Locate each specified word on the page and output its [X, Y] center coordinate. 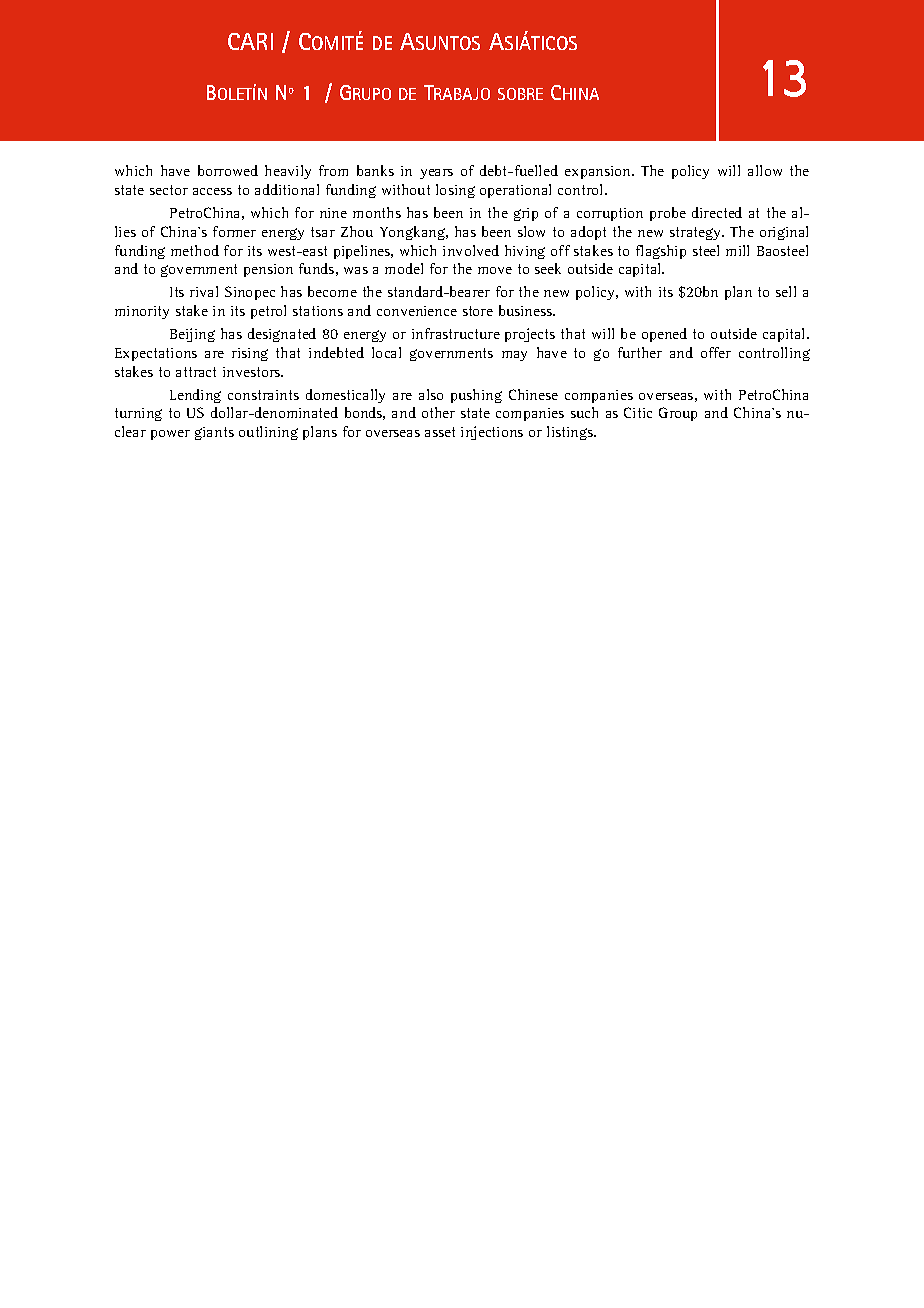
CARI [250, 41]
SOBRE [520, 94]
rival [204, 291]
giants [214, 433]
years [436, 174]
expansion [599, 172]
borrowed [228, 170]
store [478, 311]
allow [765, 170]
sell [786, 291]
